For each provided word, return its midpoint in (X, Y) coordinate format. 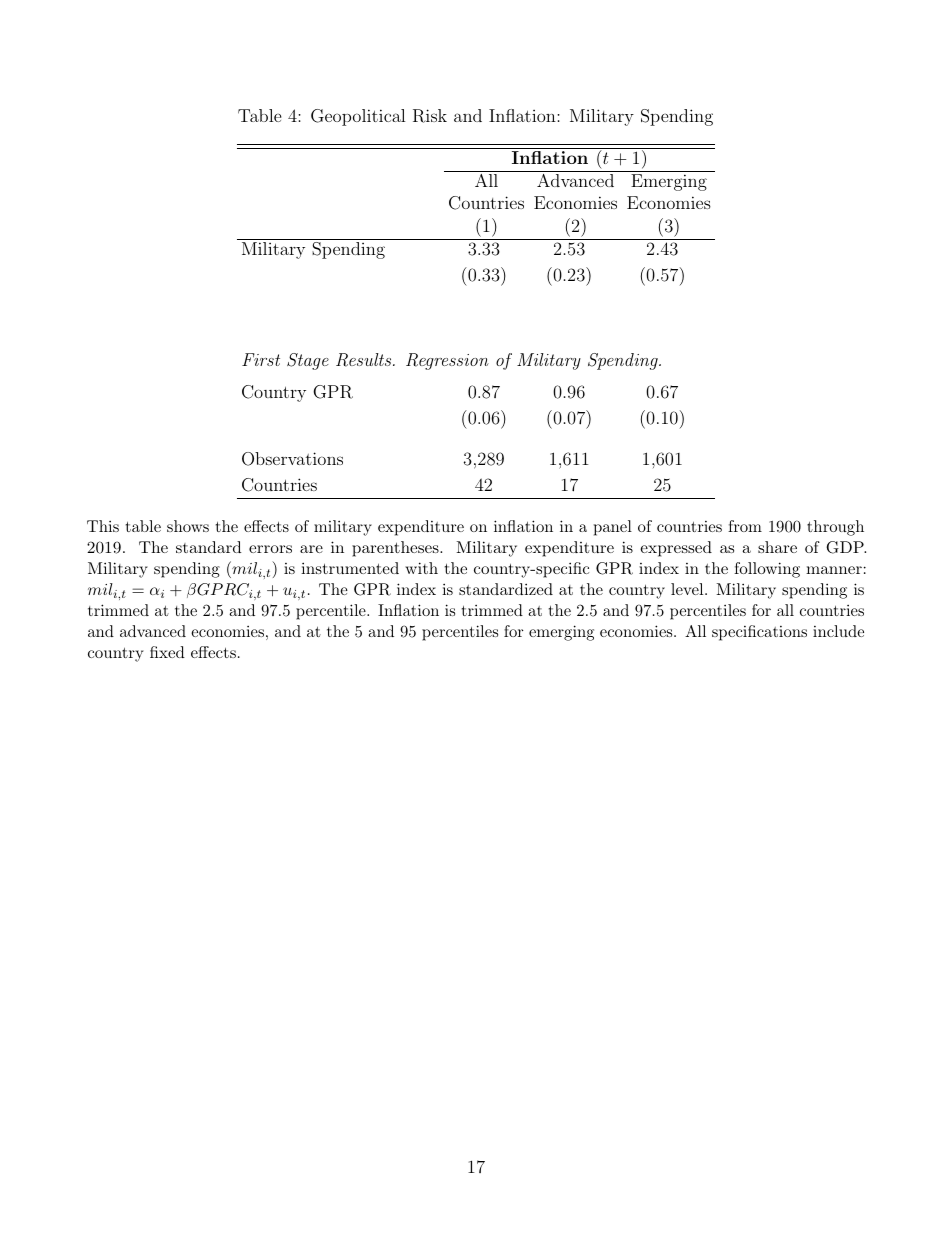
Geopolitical (358, 117)
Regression (447, 361)
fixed (167, 652)
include (838, 631)
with (421, 568)
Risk (430, 116)
